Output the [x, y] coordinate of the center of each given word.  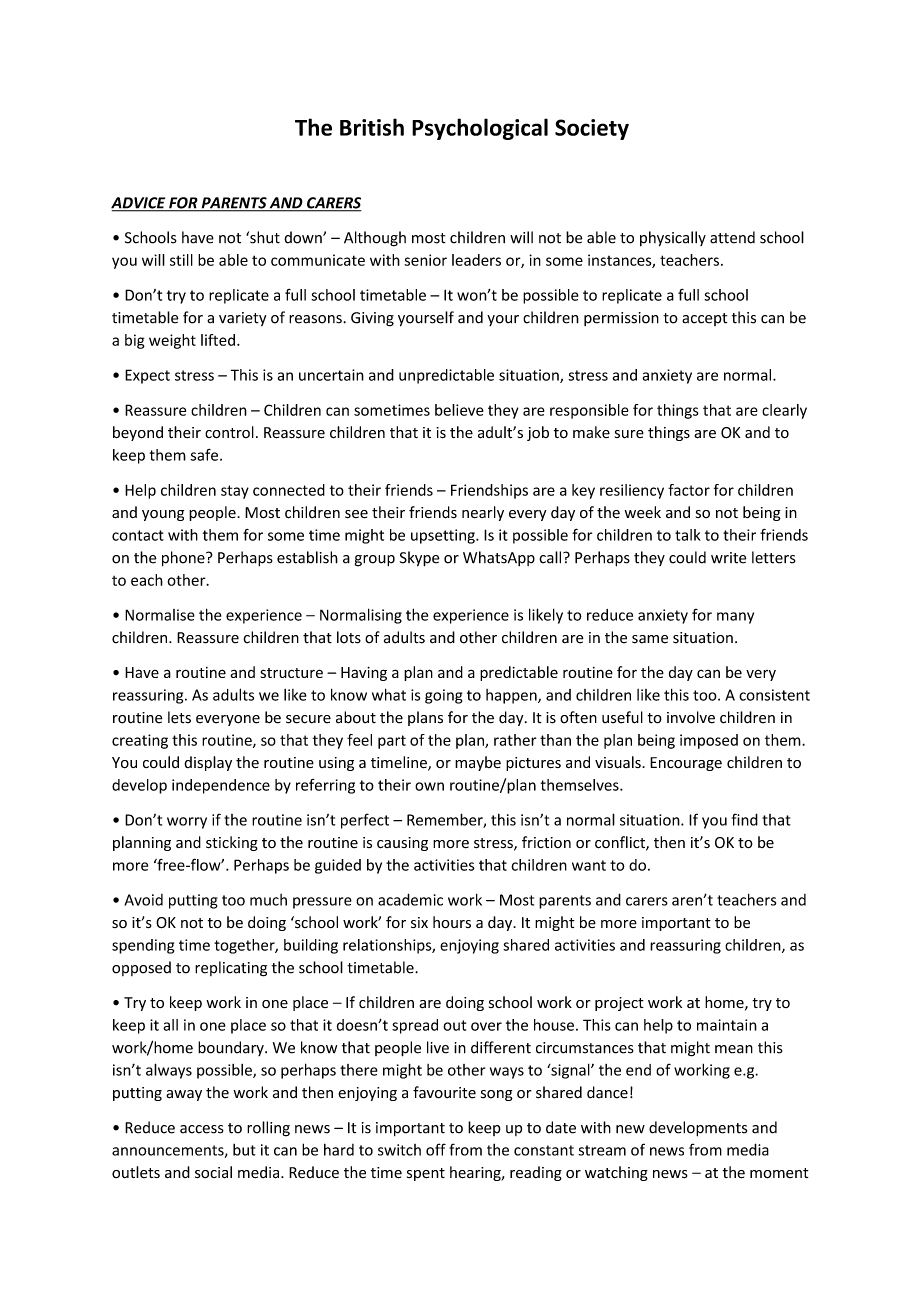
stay [235, 492]
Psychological [480, 129]
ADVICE [139, 204]
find [745, 819]
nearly [483, 513]
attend [732, 237]
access [202, 1129]
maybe [478, 763]
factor [689, 490]
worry [187, 823]
